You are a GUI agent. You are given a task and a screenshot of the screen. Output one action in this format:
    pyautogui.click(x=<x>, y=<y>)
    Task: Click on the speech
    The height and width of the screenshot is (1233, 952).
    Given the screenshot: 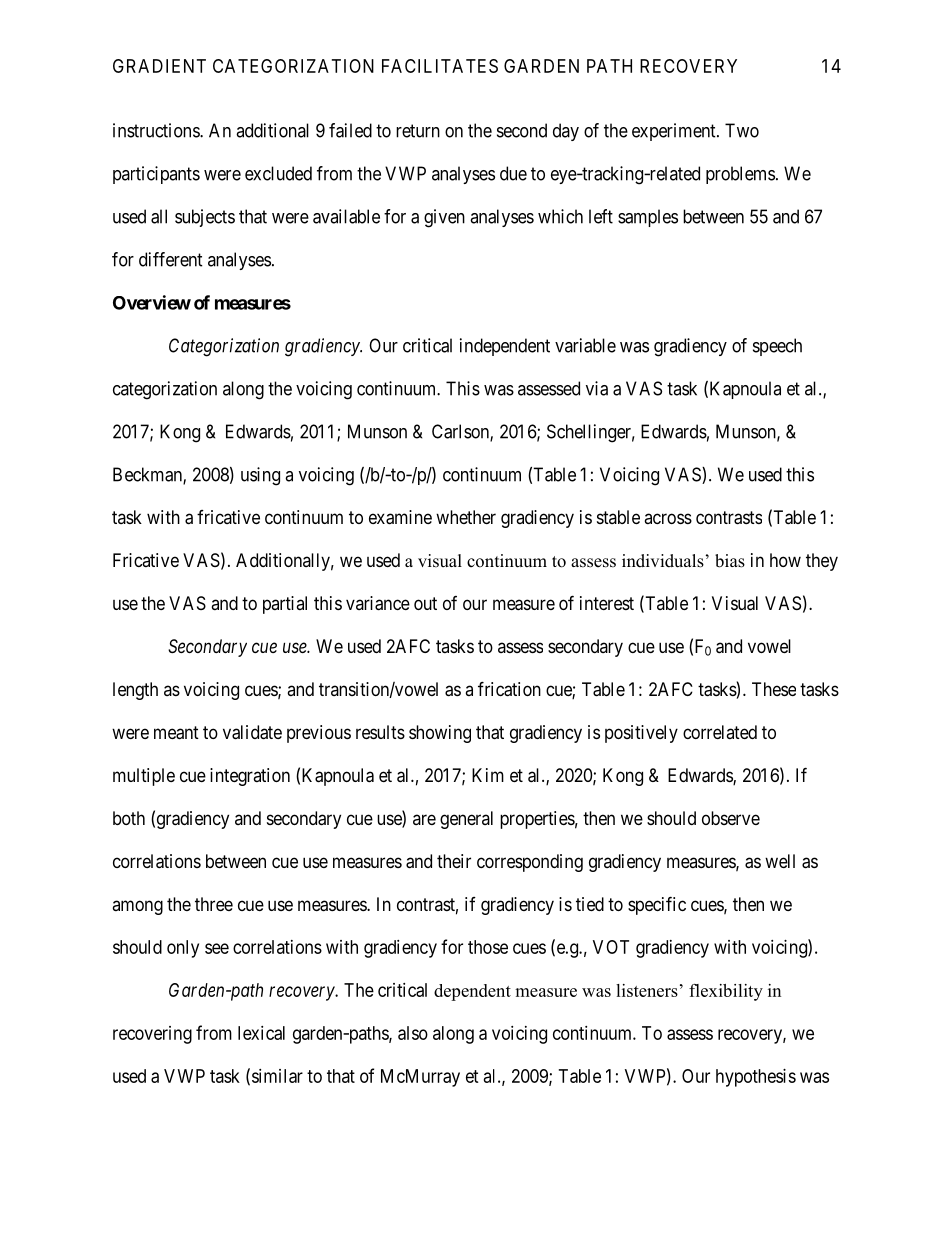 What is the action you would take?
    pyautogui.click(x=777, y=347)
